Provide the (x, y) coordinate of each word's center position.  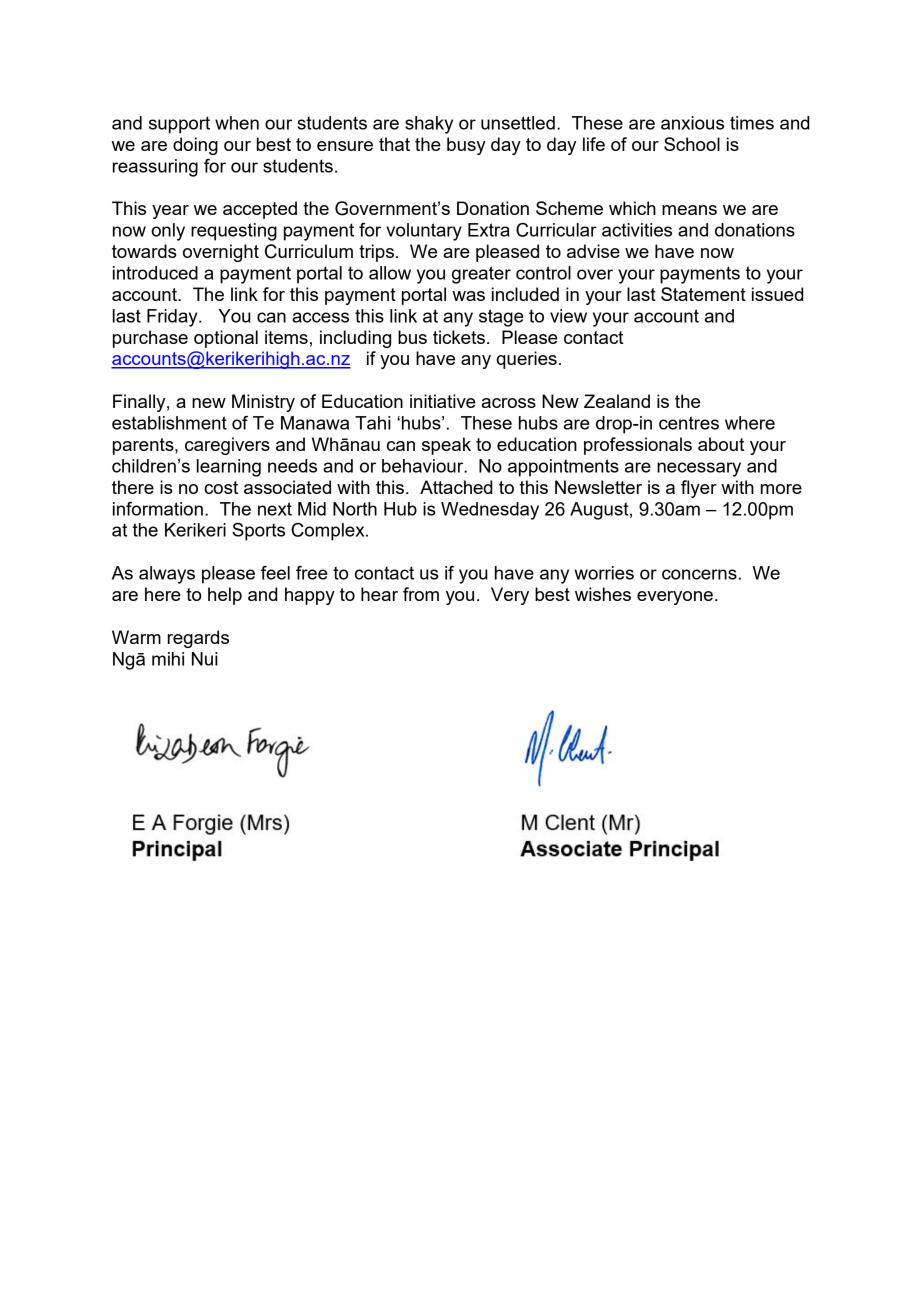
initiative (443, 401)
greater (481, 275)
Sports (258, 532)
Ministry (263, 403)
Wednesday (490, 511)
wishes (603, 594)
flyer (699, 489)
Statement (703, 294)
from (421, 594)
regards (198, 639)
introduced (155, 273)
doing (195, 146)
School (692, 144)
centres (689, 423)
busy (466, 146)
